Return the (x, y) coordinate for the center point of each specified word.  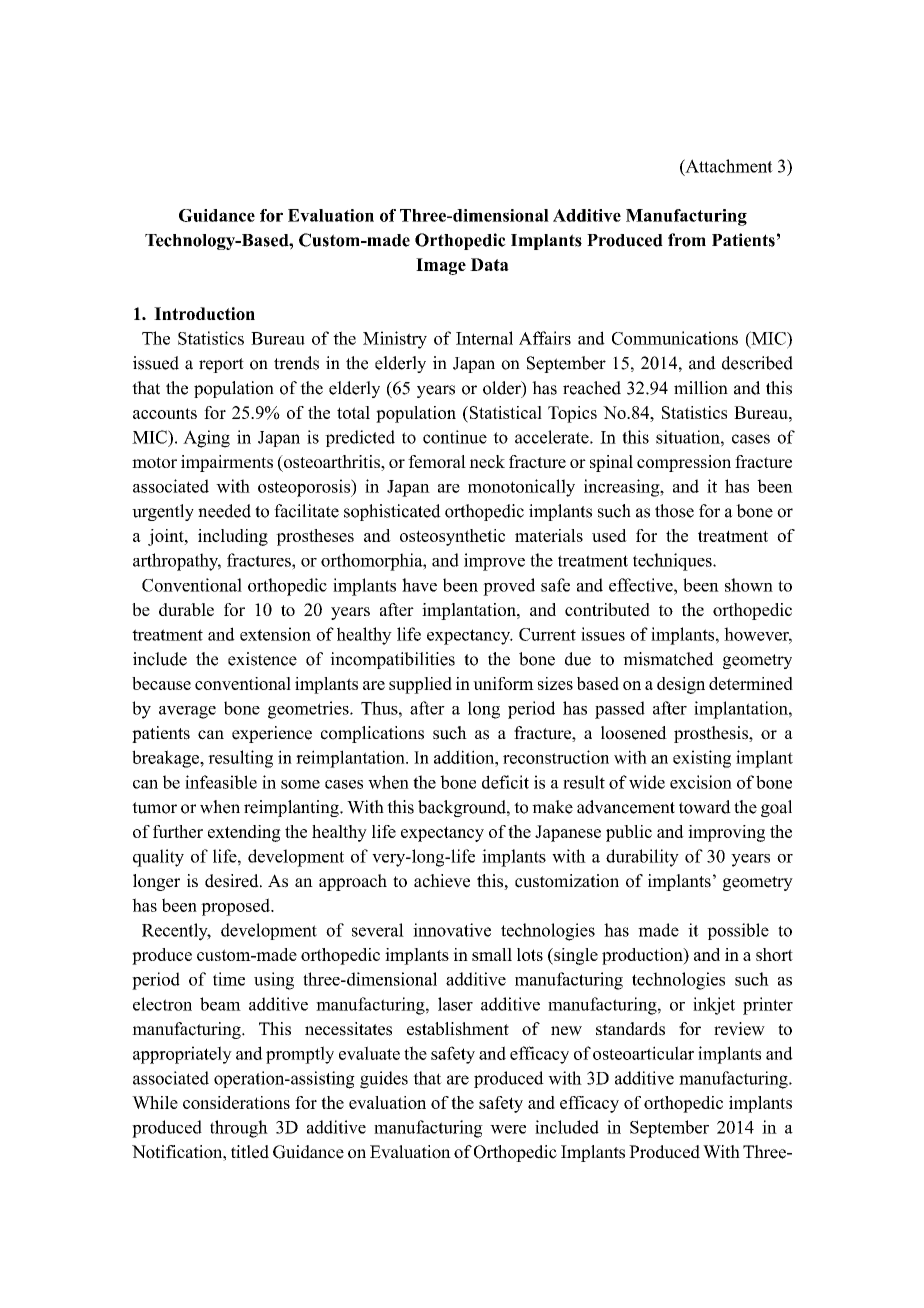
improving (726, 833)
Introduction (204, 313)
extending (244, 833)
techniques (673, 562)
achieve (442, 881)
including (233, 537)
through (239, 1129)
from (687, 240)
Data (489, 264)
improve (494, 562)
